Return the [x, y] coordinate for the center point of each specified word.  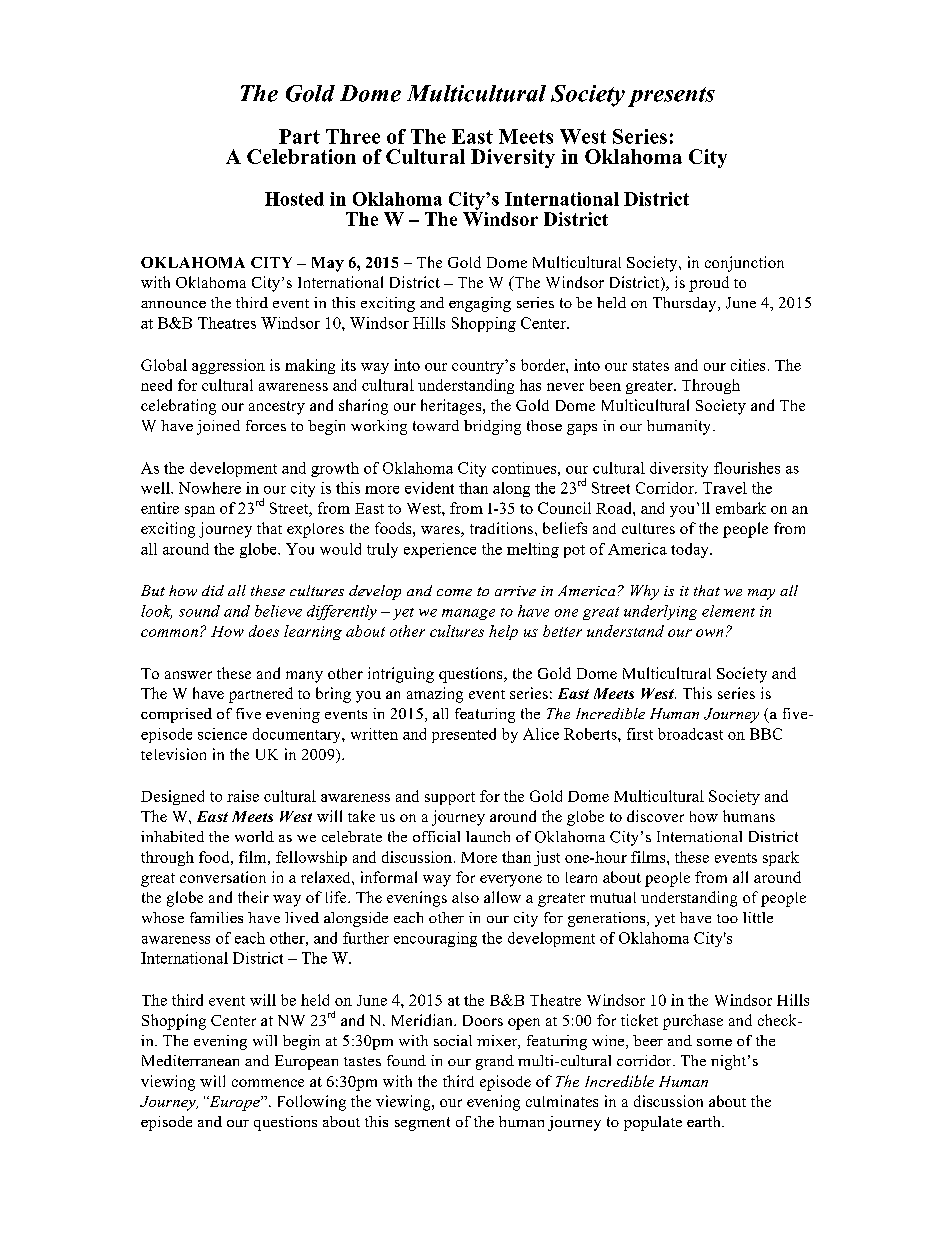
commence [268, 1083]
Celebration [301, 156]
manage [468, 614]
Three [353, 136]
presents [671, 97]
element [728, 611]
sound [199, 611]
